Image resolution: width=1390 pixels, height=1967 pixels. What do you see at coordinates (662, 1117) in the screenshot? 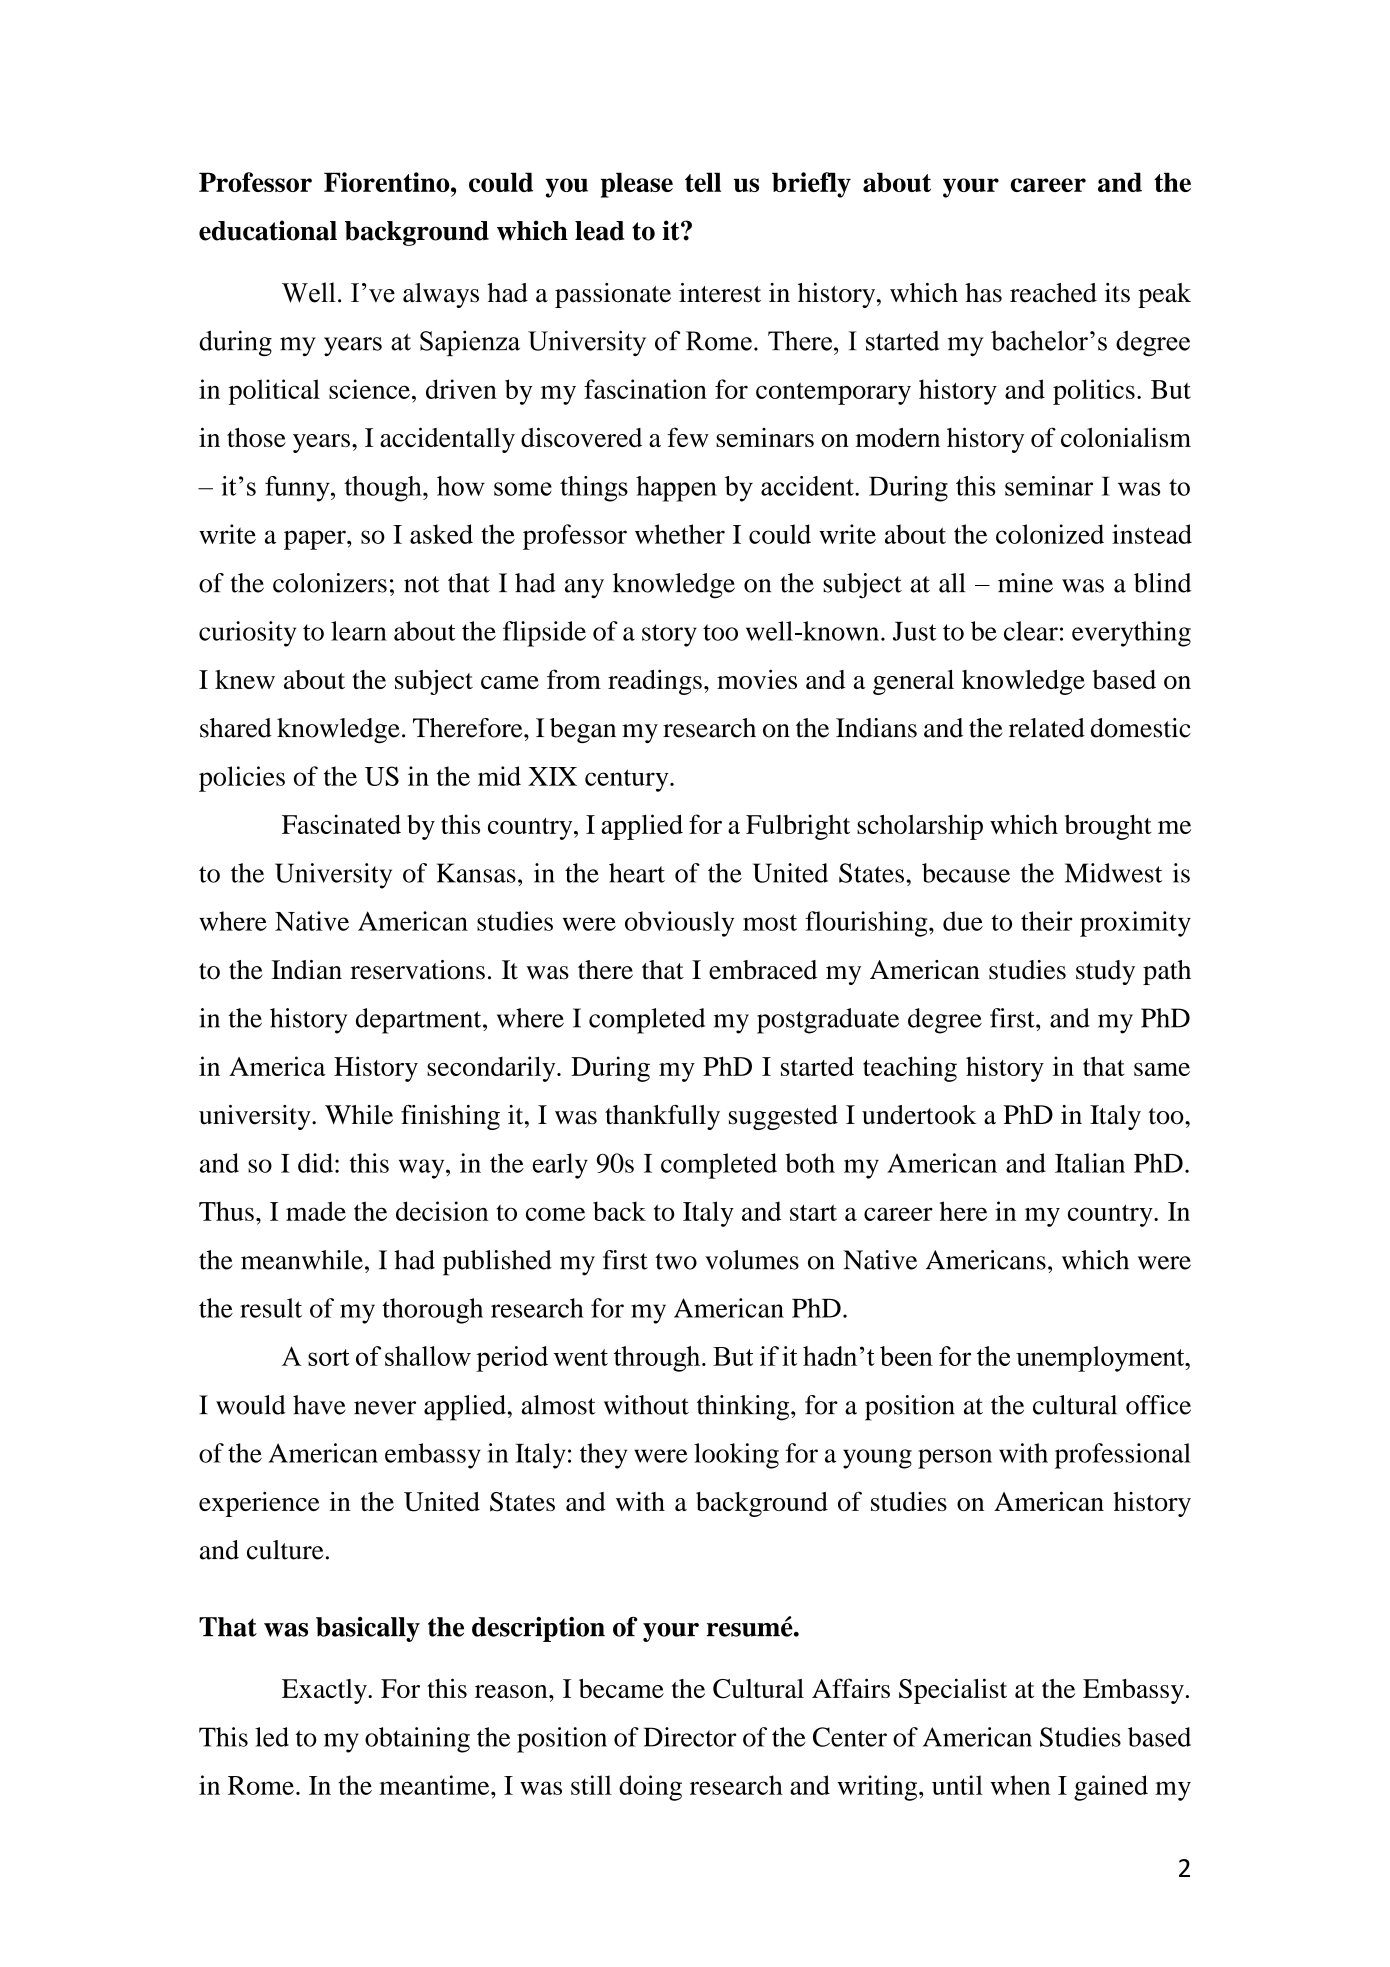
I see `thankfully` at bounding box center [662, 1117].
